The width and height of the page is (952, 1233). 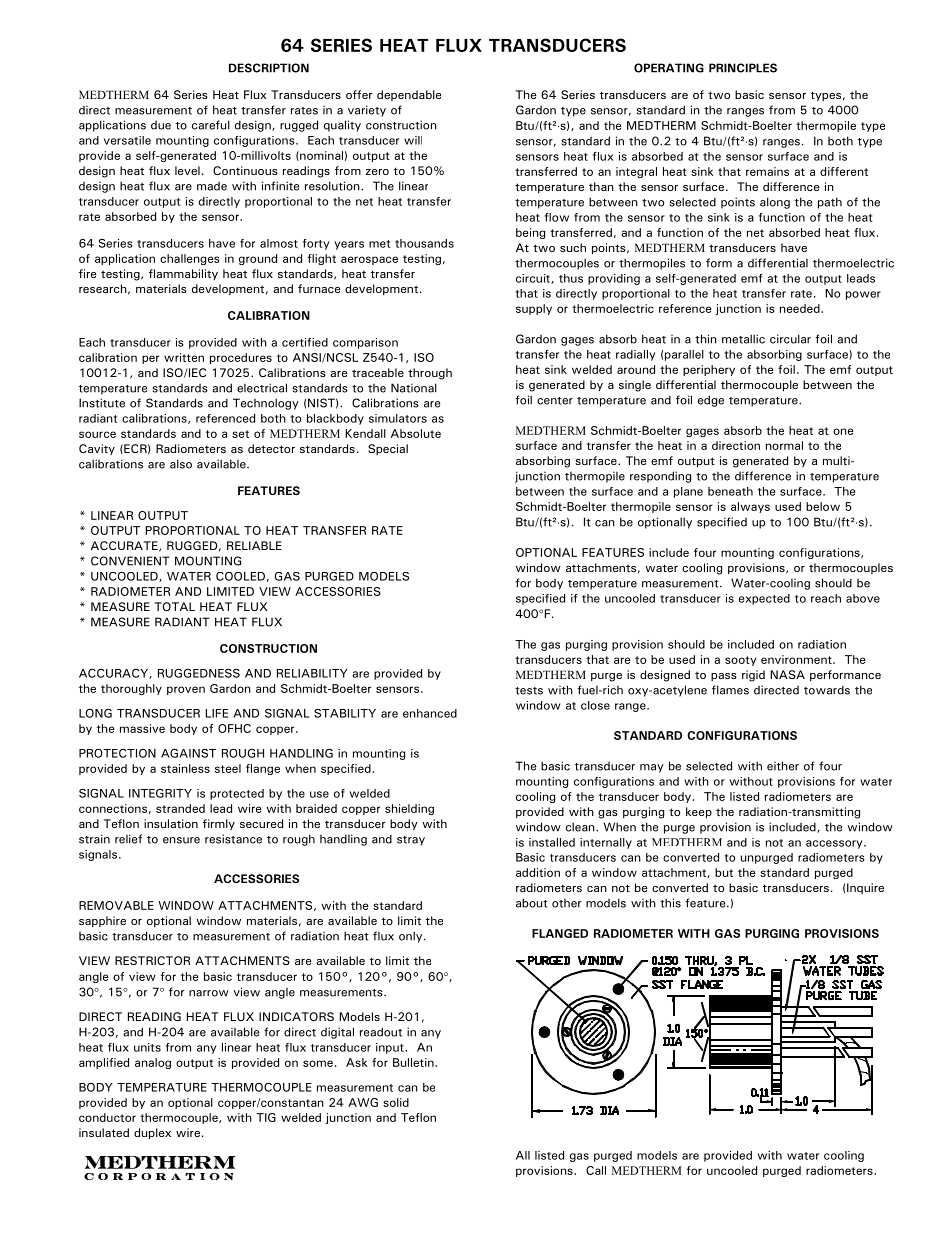 What do you see at coordinates (430, 713) in the page?
I see `enhanced` at bounding box center [430, 713].
